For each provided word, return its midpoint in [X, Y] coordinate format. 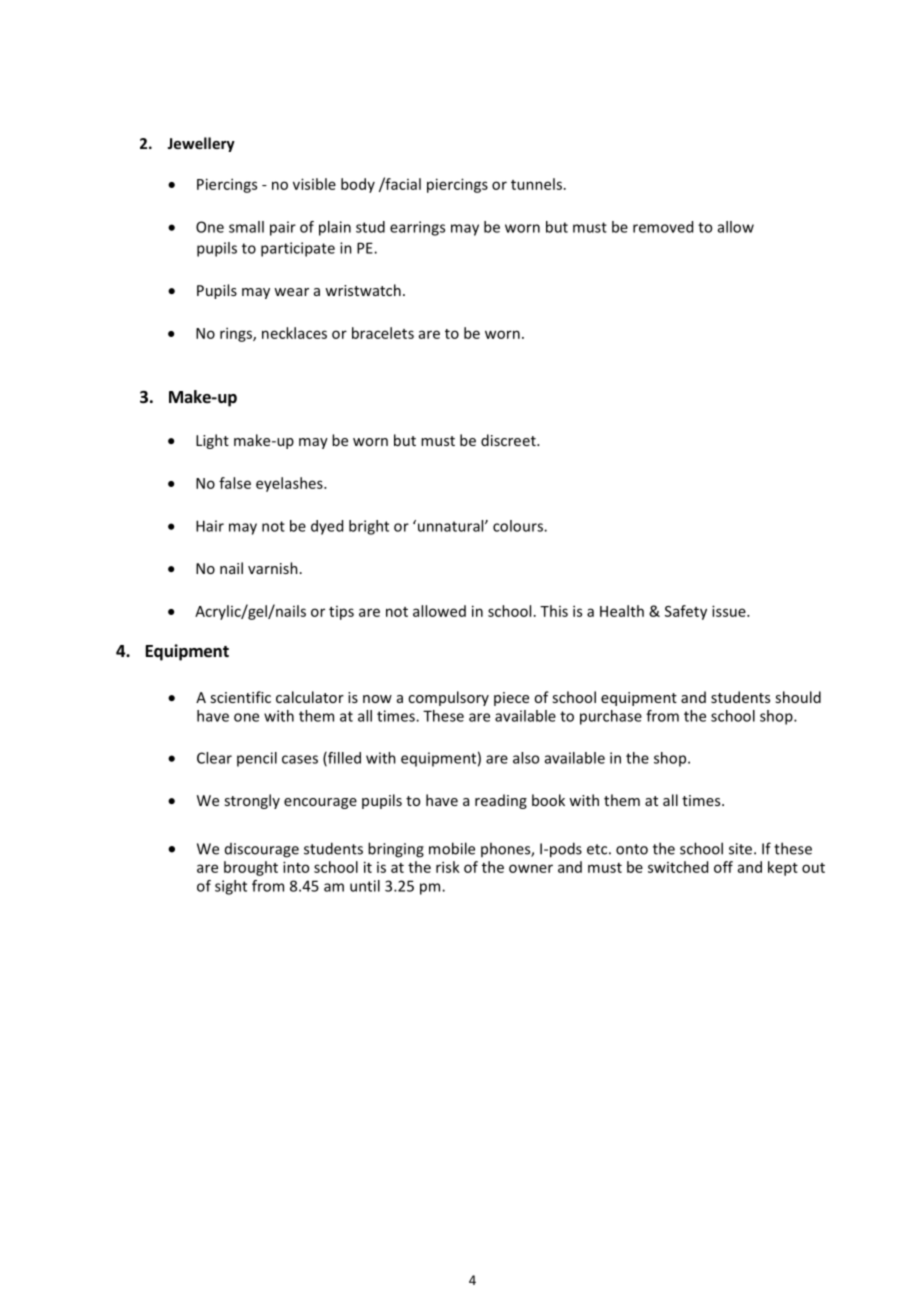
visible [314, 184]
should [798, 697]
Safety [686, 612]
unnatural [450, 526]
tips [341, 613]
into [296, 867]
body [358, 185]
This [554, 611]
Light [212, 441]
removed [663, 227]
